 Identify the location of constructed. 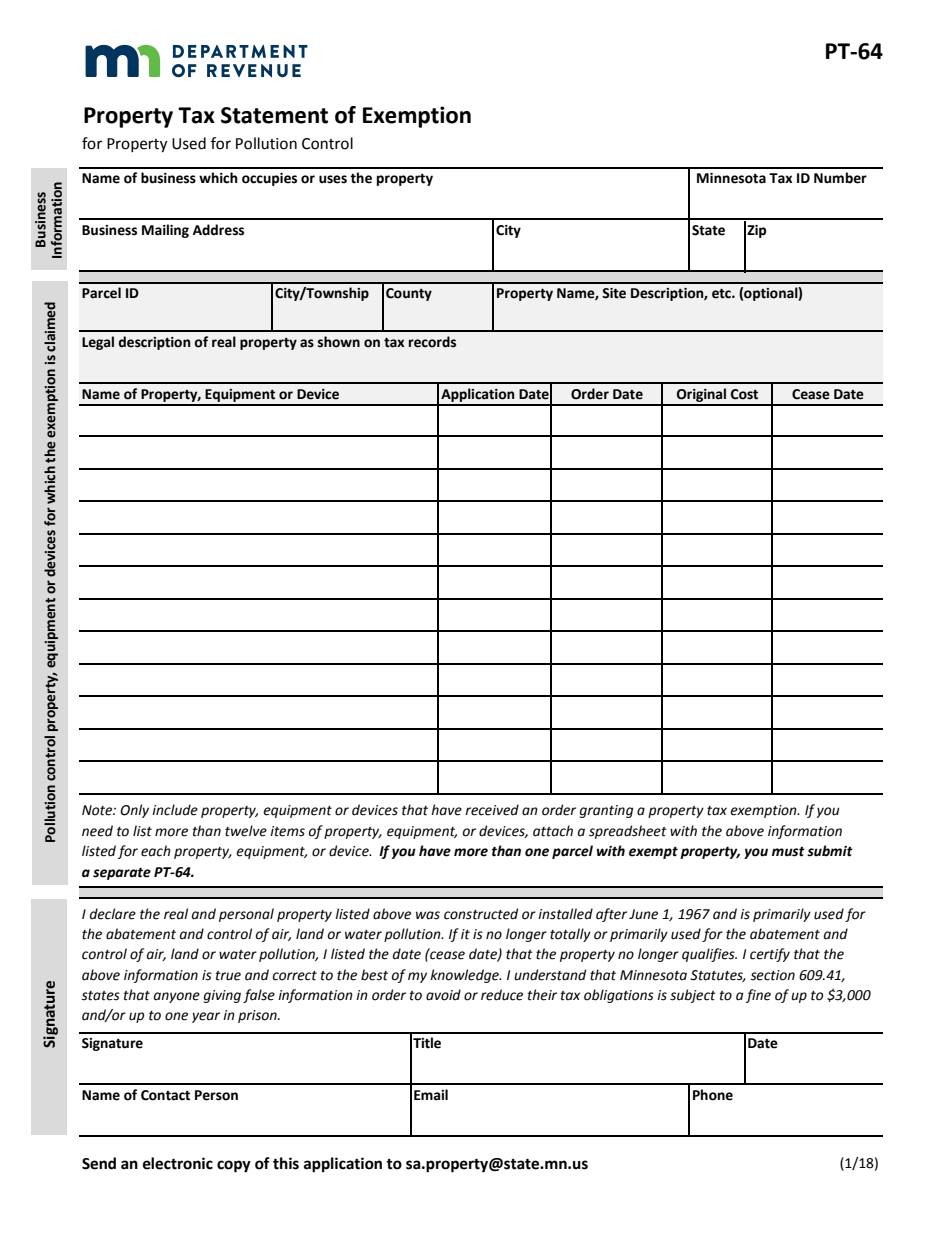
(481, 914).
